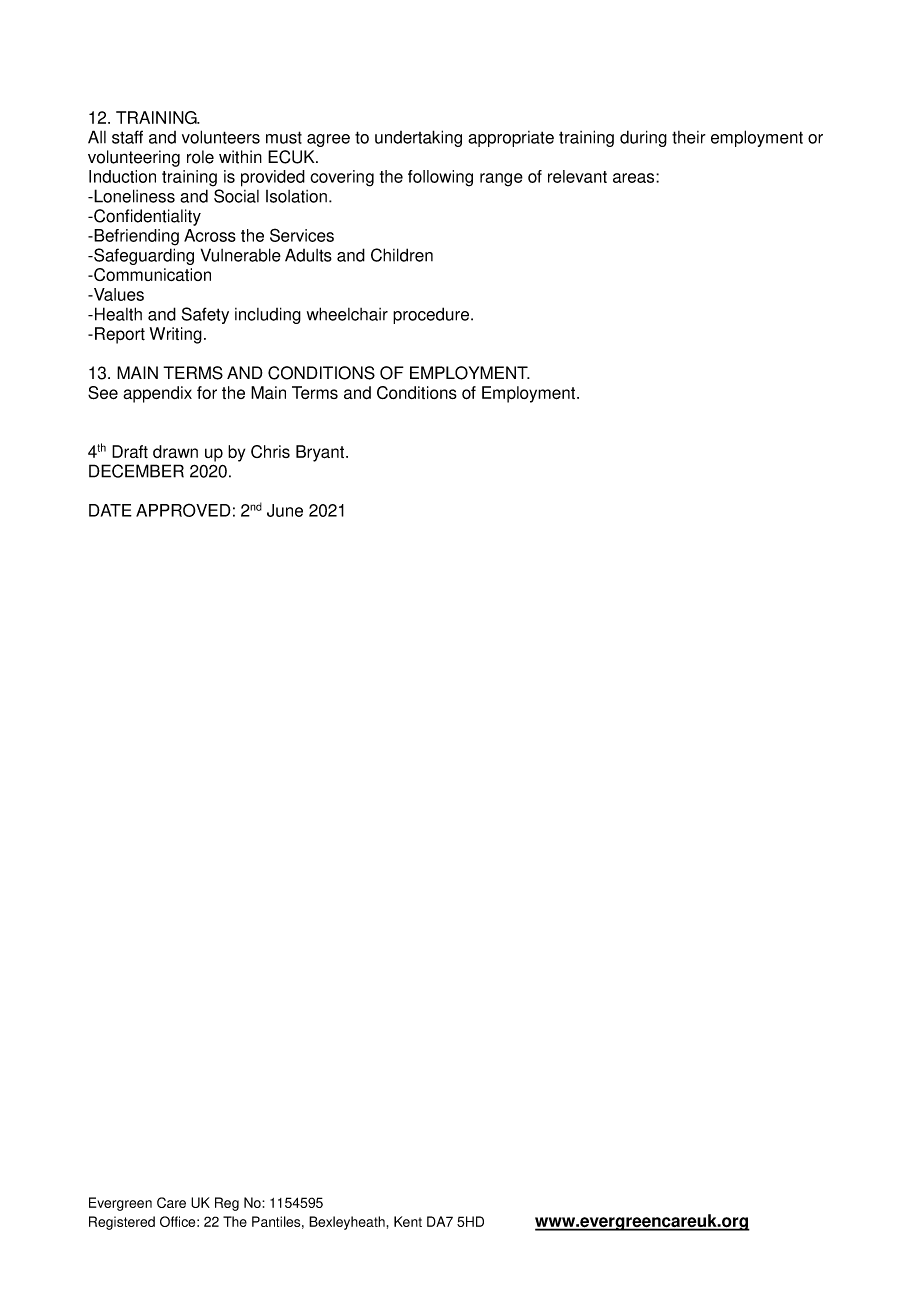 Image resolution: width=924 pixels, height=1308 pixels. Describe the element at coordinates (321, 453) in the screenshot. I see `Bryant` at that location.
